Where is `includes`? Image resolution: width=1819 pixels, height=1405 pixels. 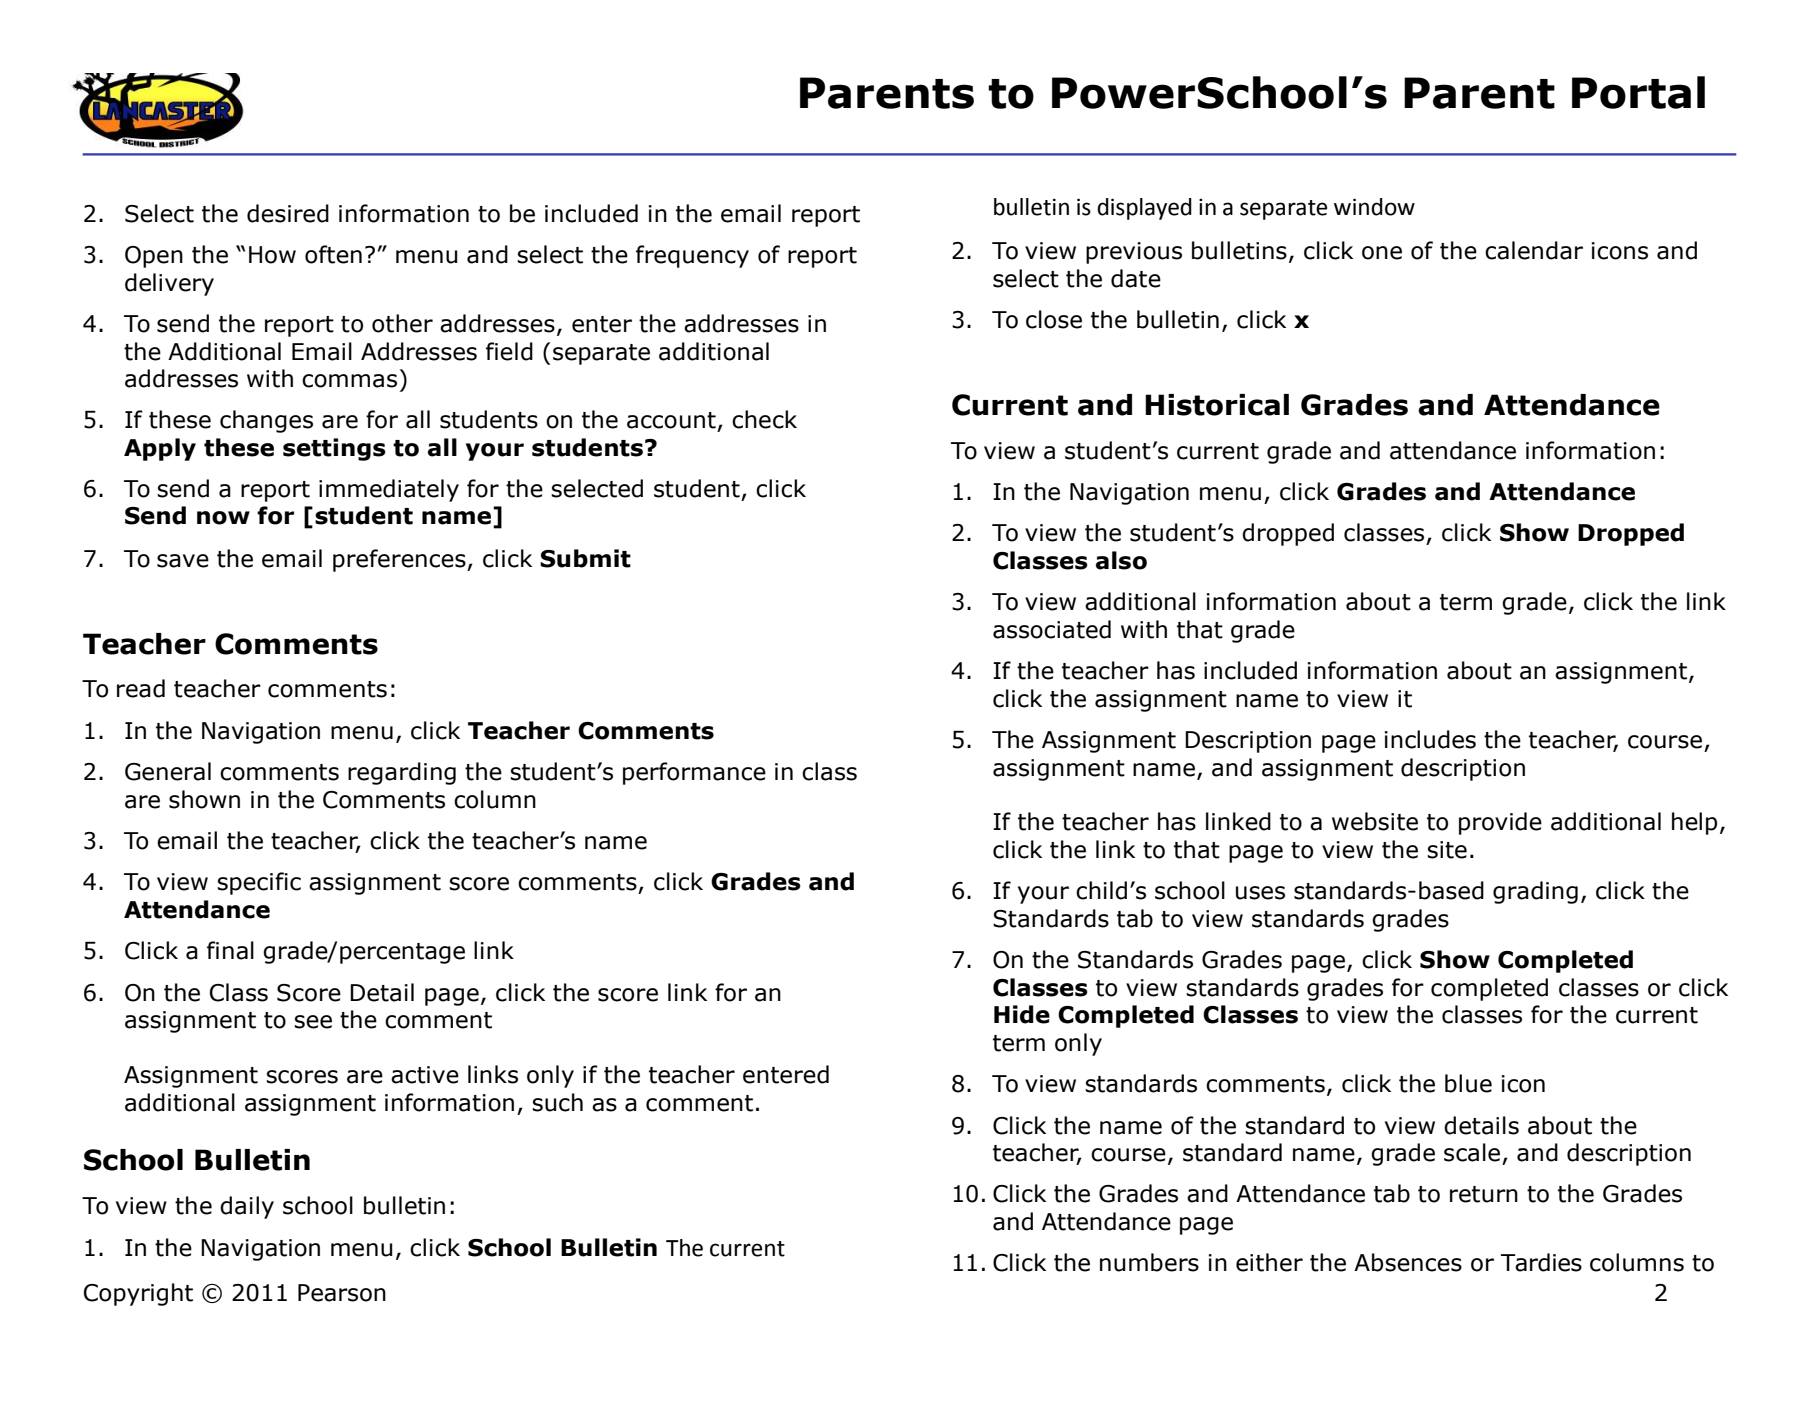 includes is located at coordinates (1430, 739).
